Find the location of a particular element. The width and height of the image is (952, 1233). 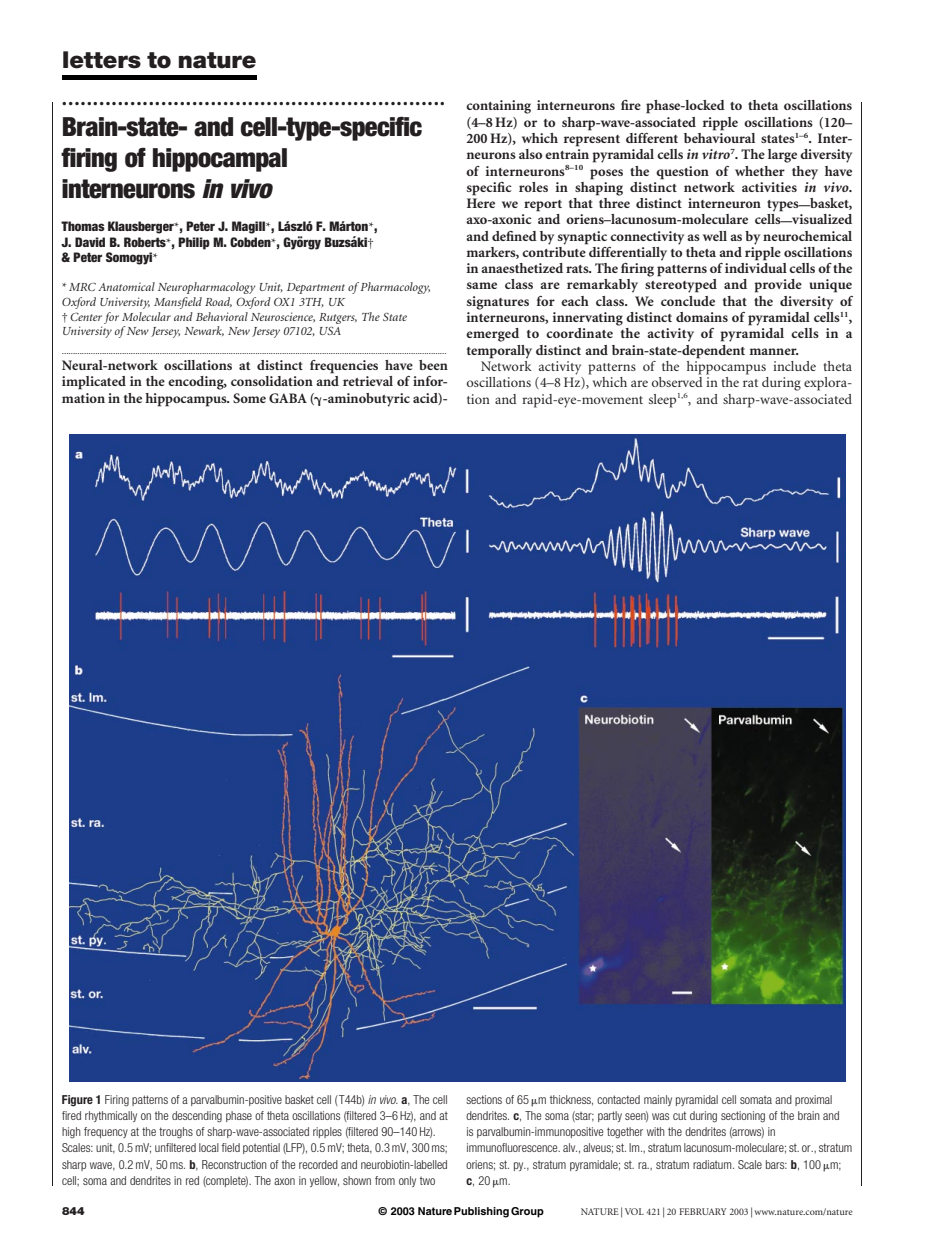

only is located at coordinates (407, 1181).
